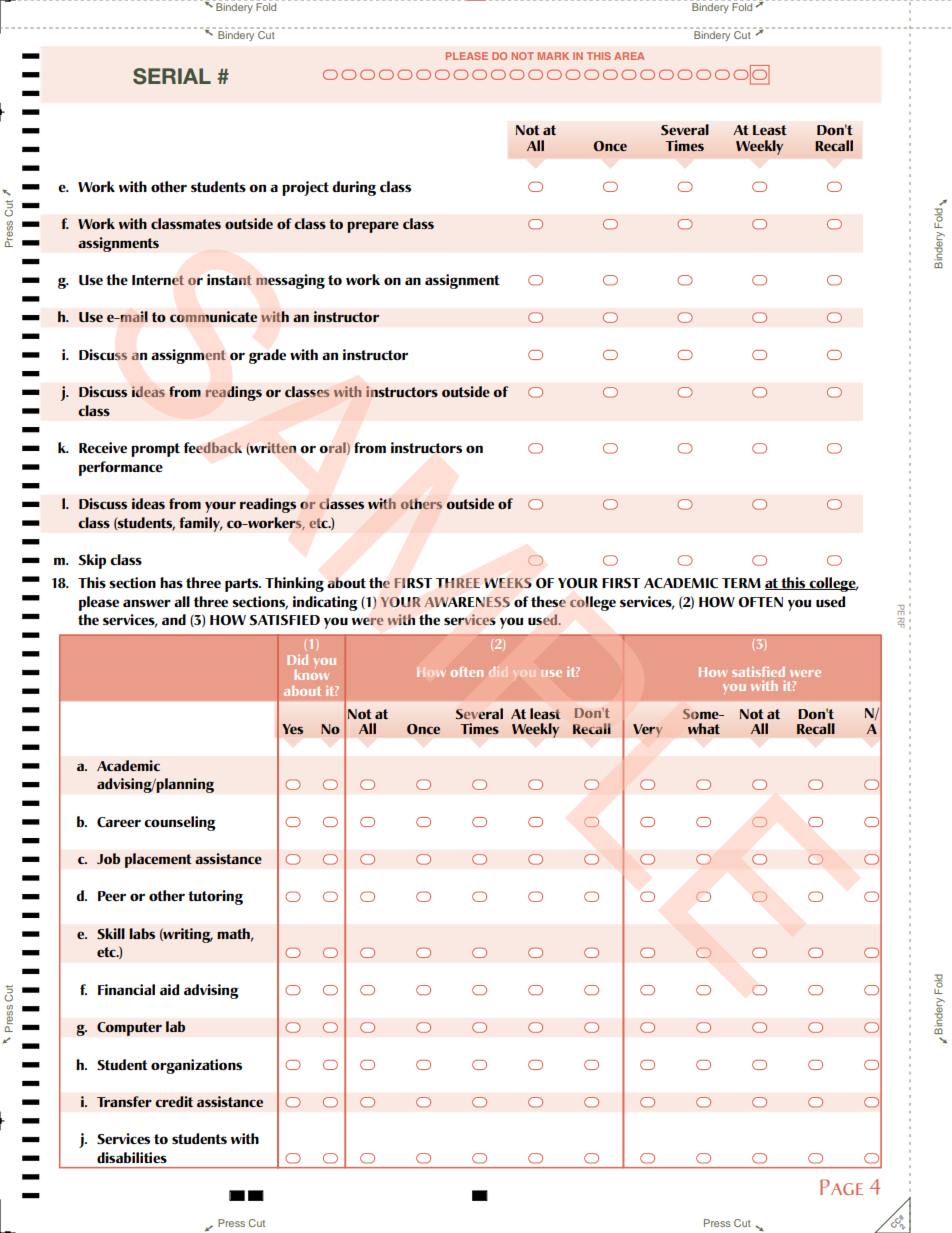  I want to click on and, so click(174, 619).
